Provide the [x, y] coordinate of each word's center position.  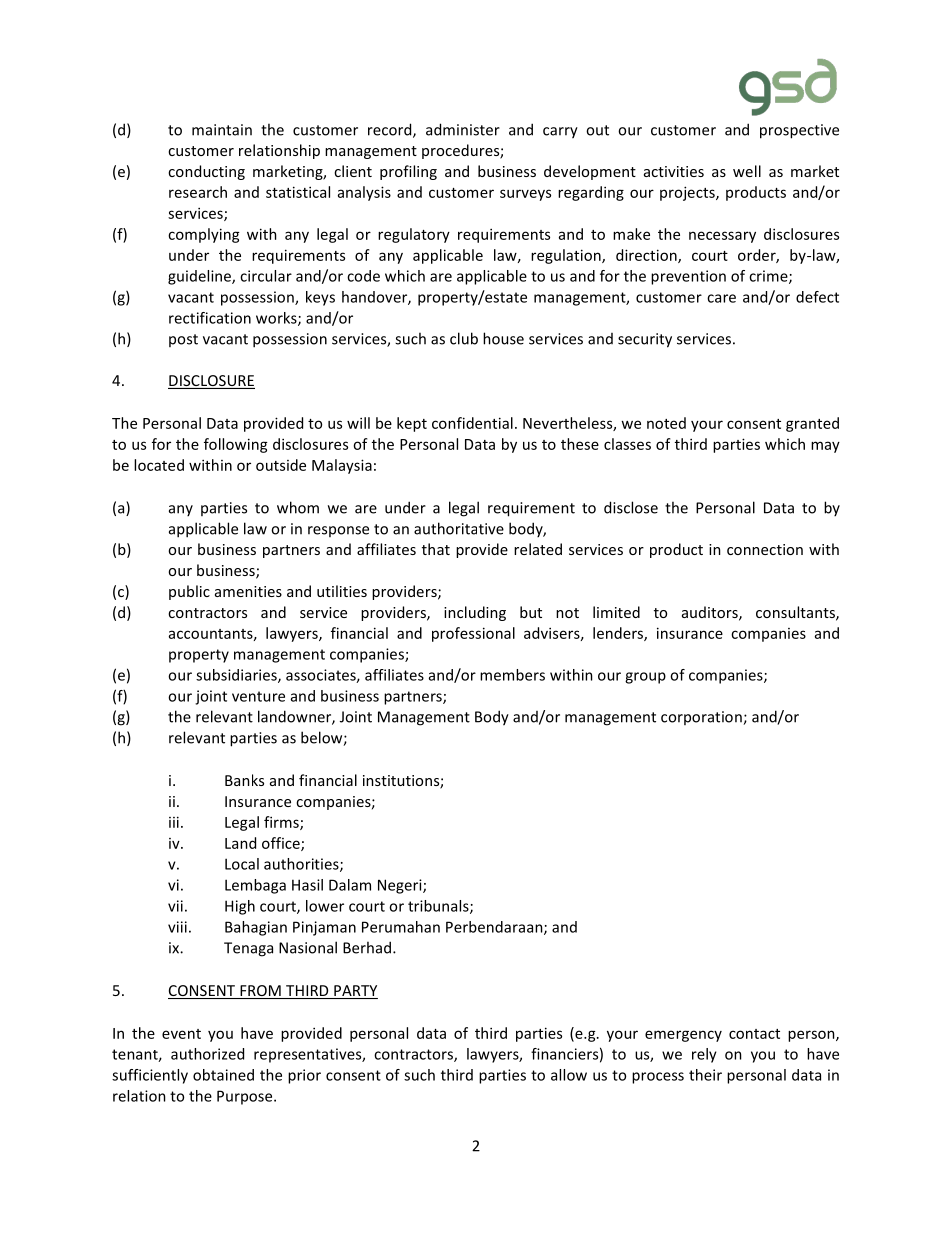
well [747, 171]
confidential [472, 423]
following [236, 445]
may [825, 447]
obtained [223, 1075]
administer [463, 129]
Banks [244, 780]
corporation [702, 718]
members [512, 675]
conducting [206, 172]
